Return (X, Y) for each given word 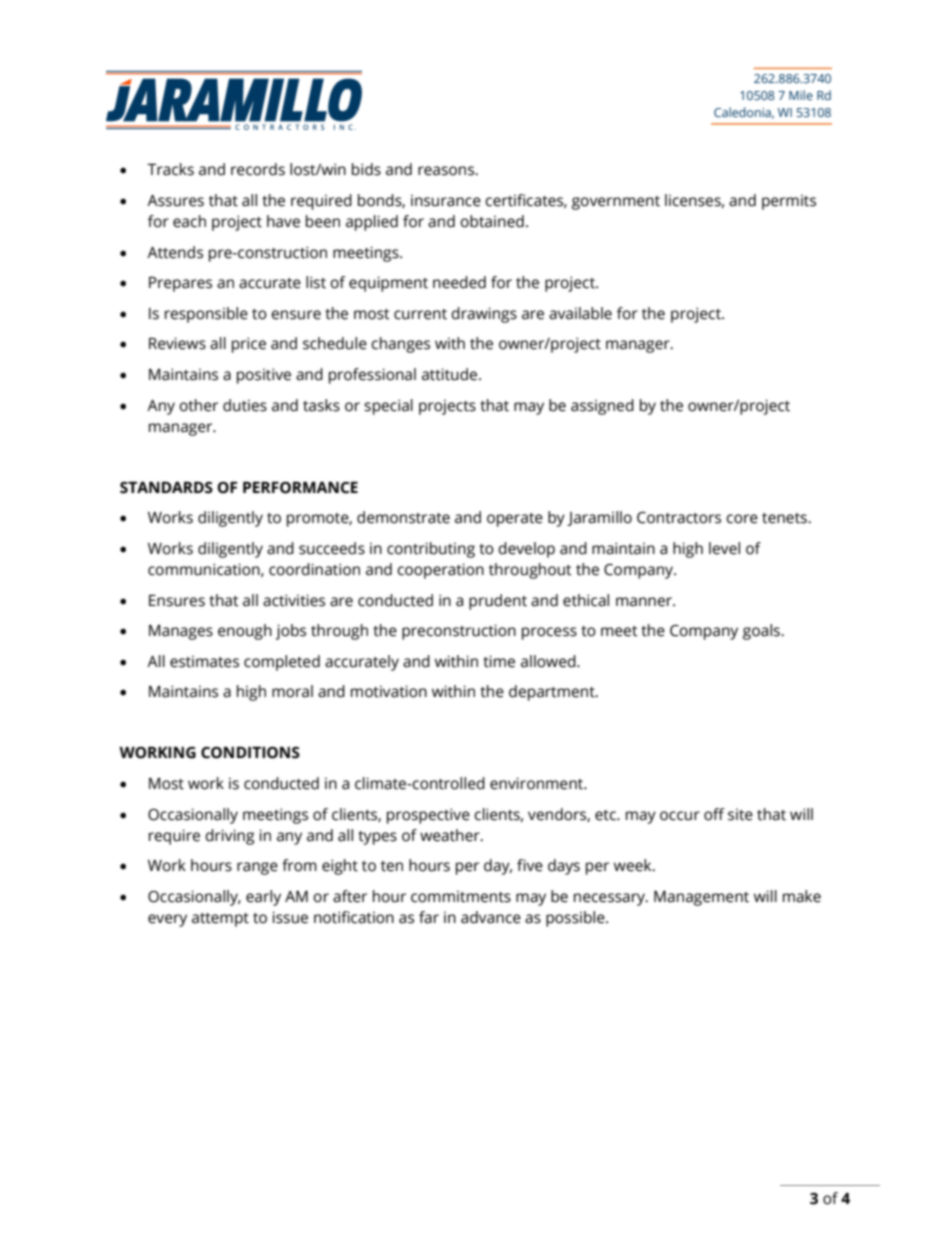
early (263, 898)
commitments (461, 897)
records (258, 169)
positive (264, 376)
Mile (801, 95)
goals (762, 632)
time (499, 661)
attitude (451, 374)
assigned (602, 407)
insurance (446, 201)
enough (245, 632)
